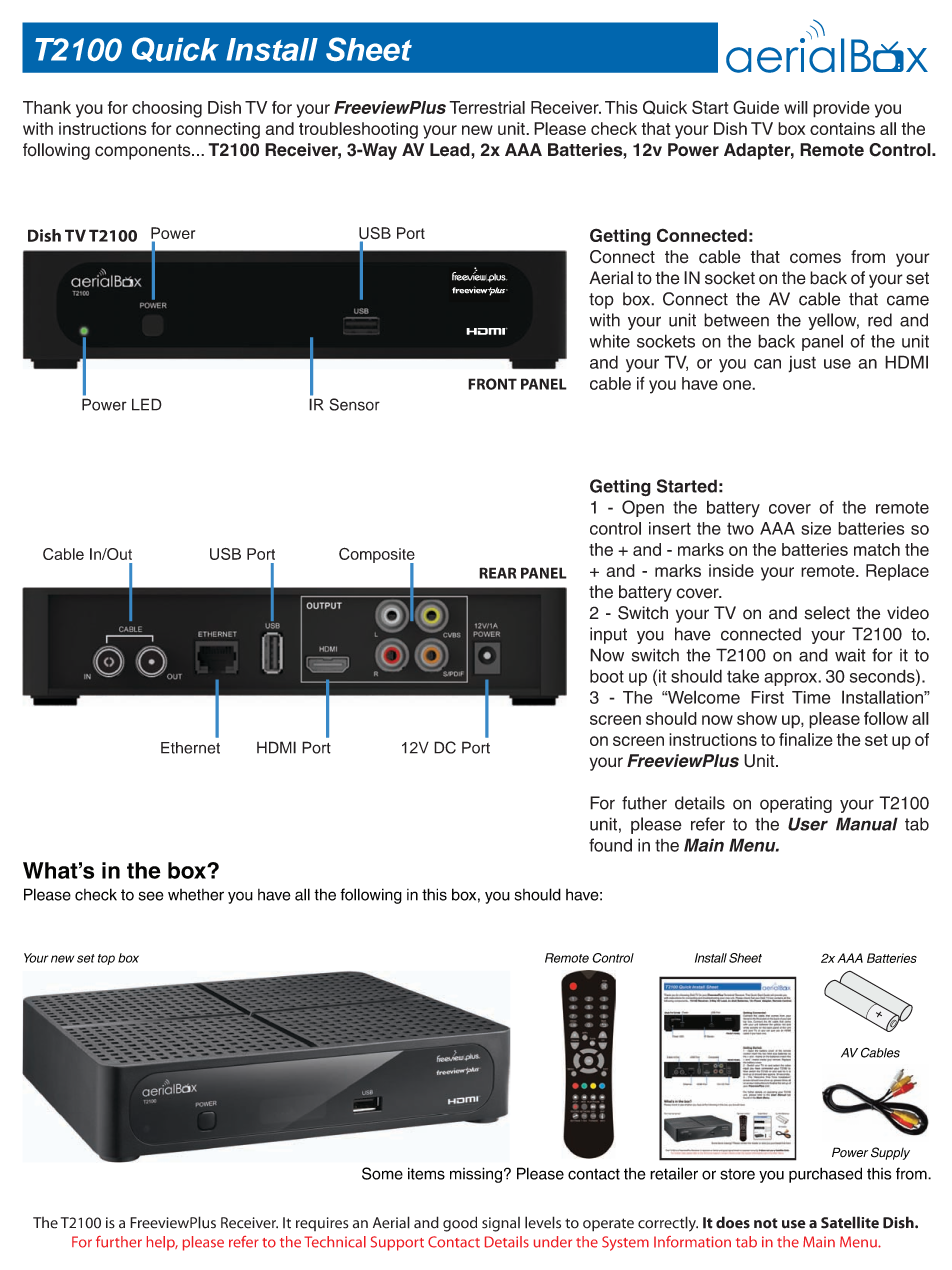 Image resolution: width=952 pixels, height=1270 pixels. I want to click on further, so click(119, 1242).
